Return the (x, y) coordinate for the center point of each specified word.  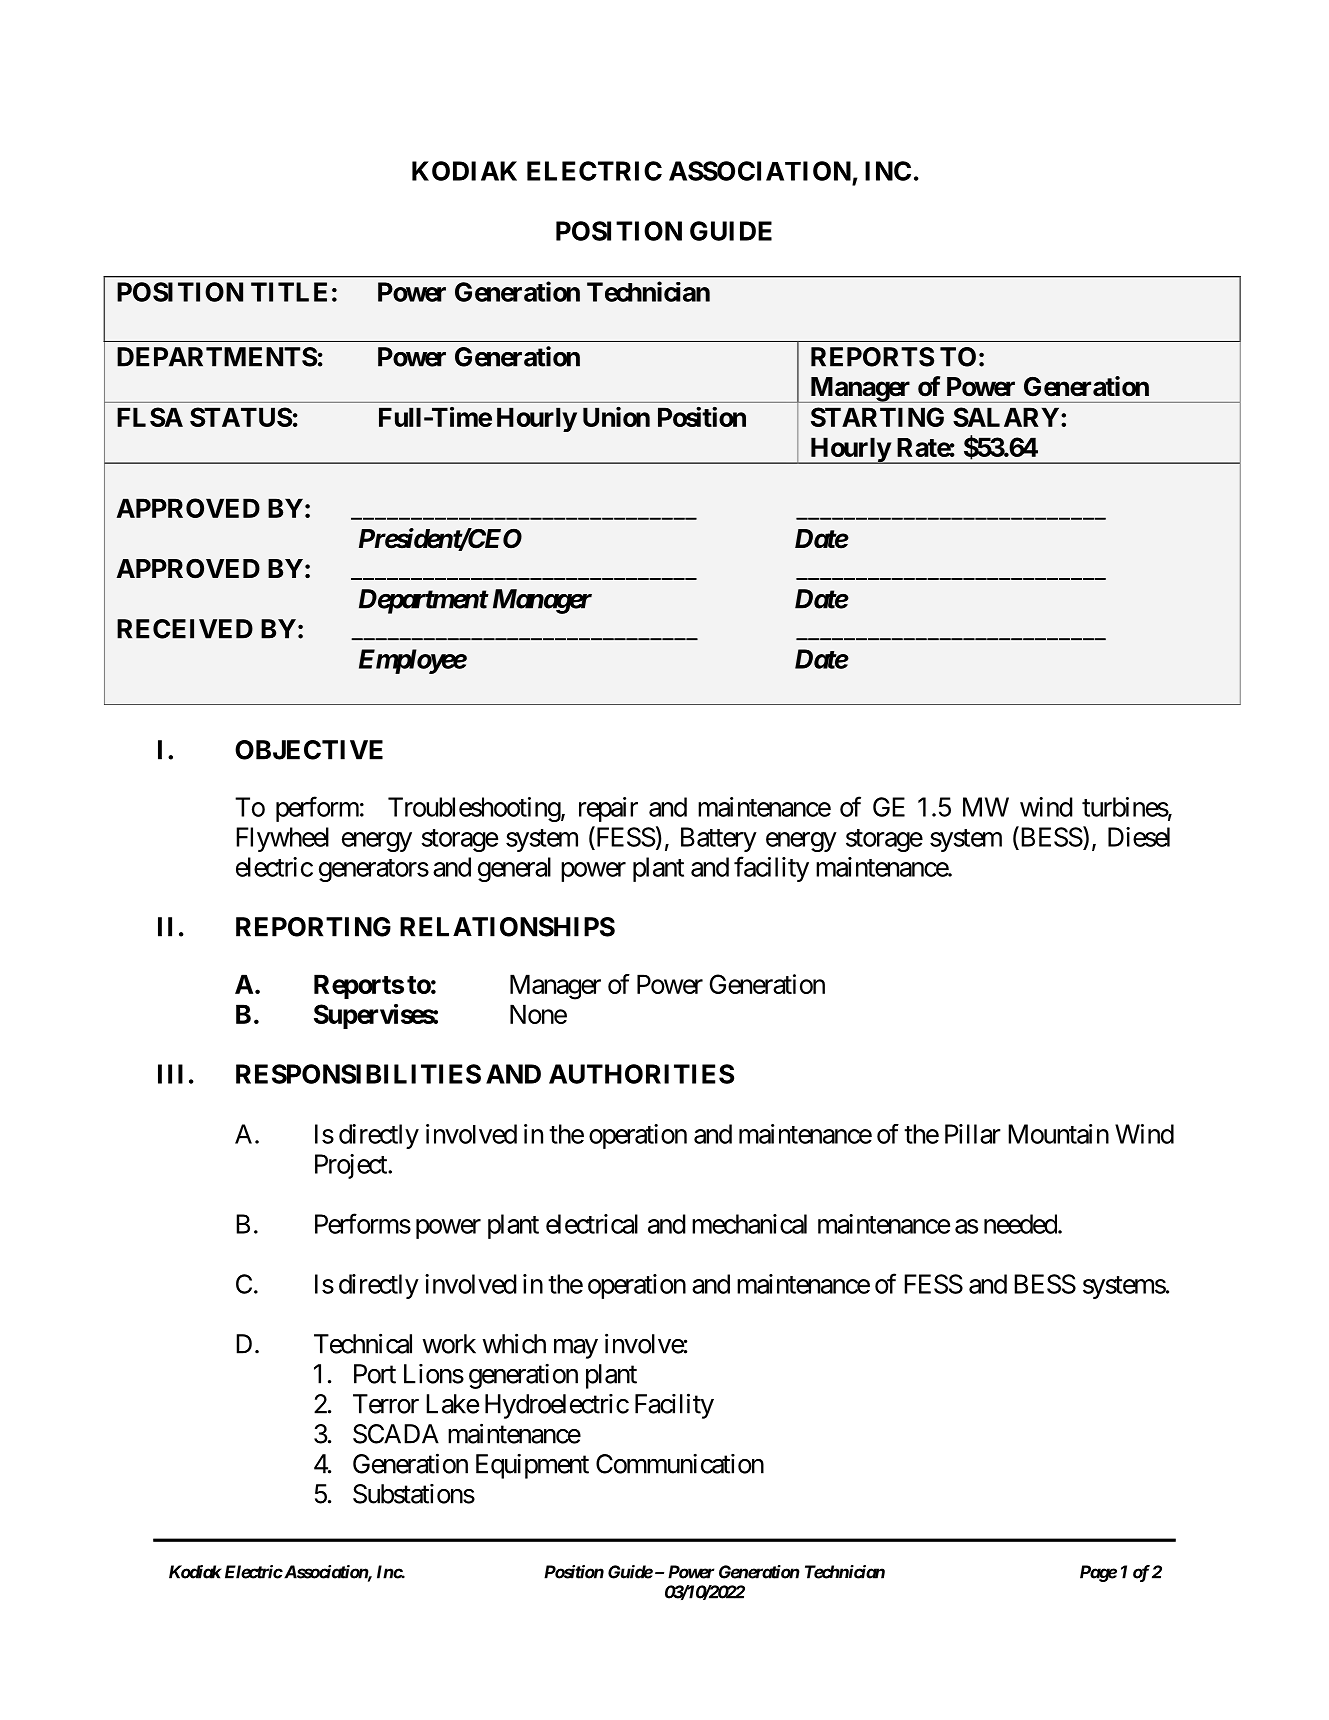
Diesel (1139, 837)
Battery (719, 839)
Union (616, 416)
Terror (386, 1404)
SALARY (1006, 417)
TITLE (289, 292)
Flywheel (282, 839)
